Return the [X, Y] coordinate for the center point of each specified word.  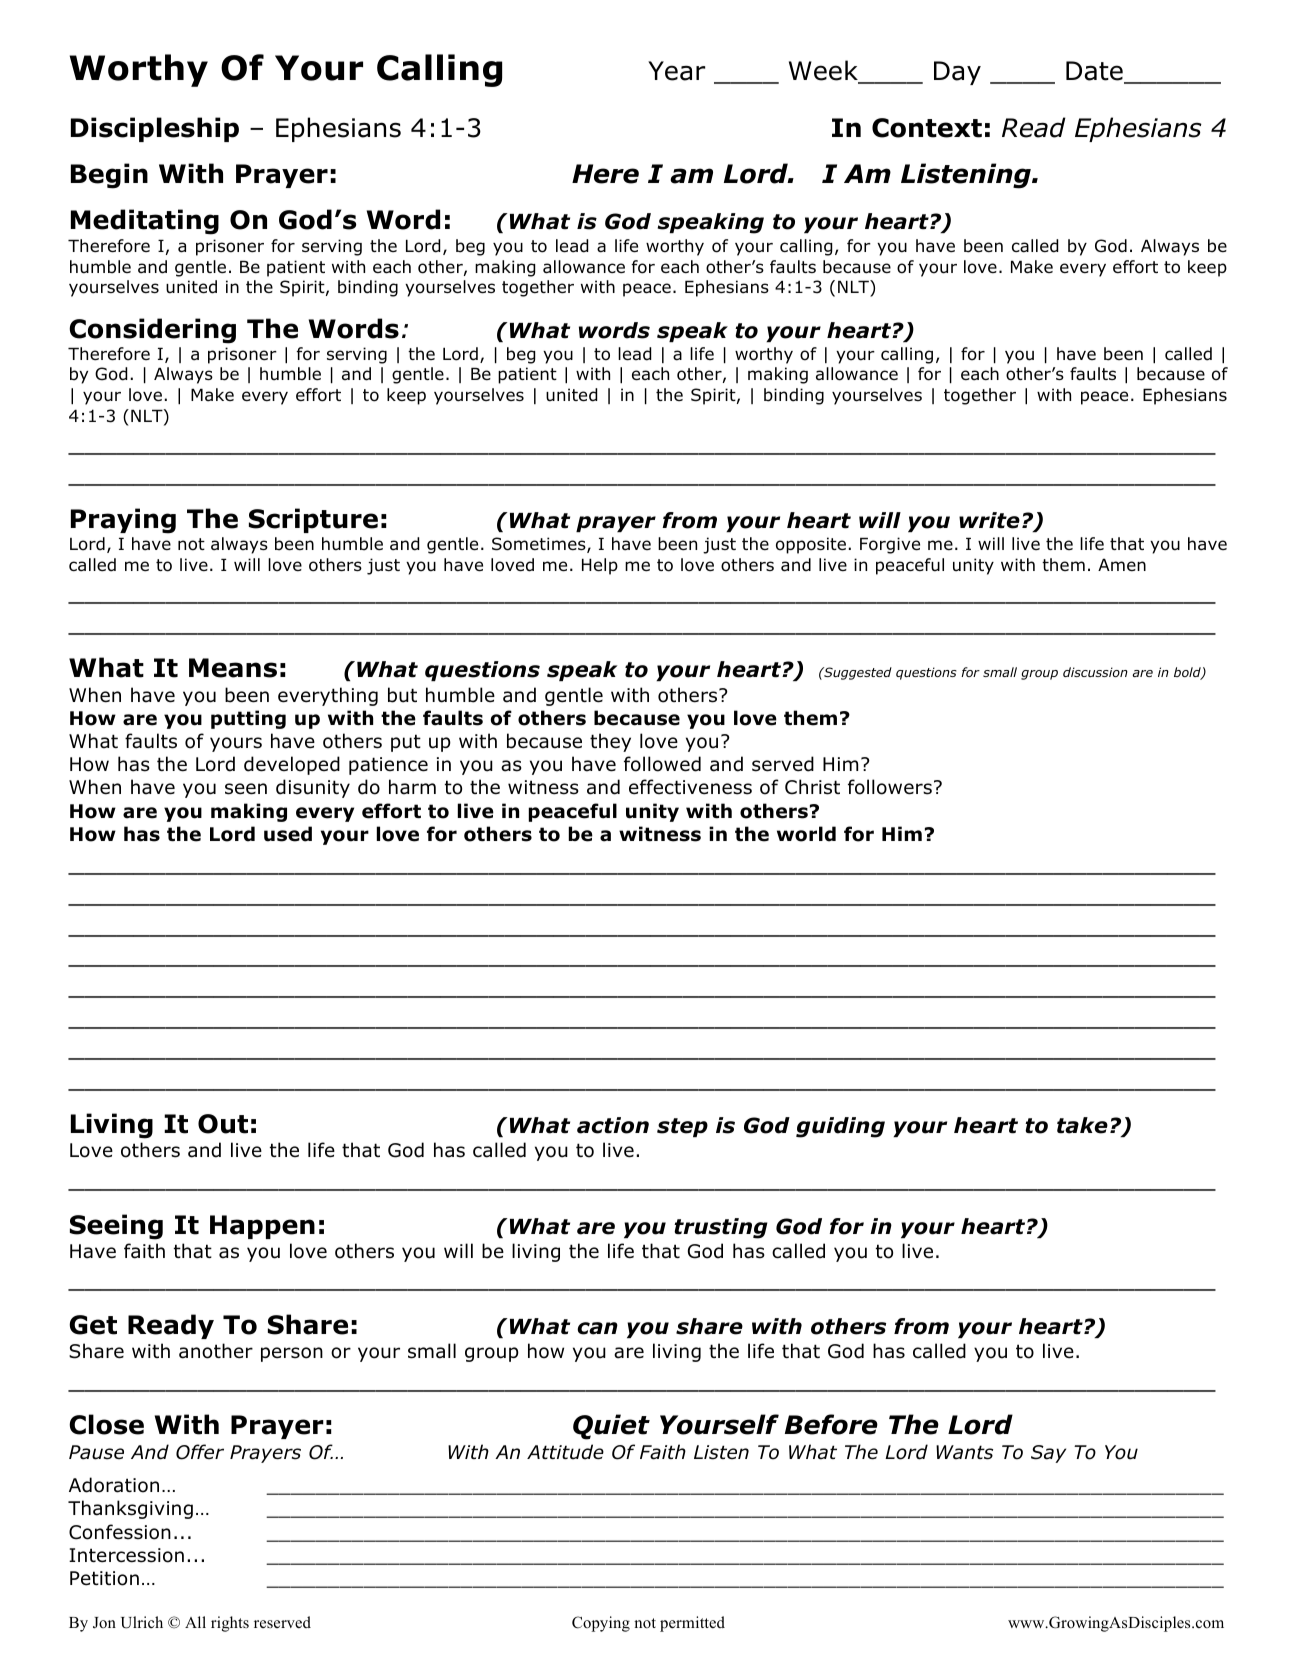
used [288, 834]
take [1082, 1125]
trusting [721, 1228]
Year [676, 71]
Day [957, 73]
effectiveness [690, 787]
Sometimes [540, 545]
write [989, 520]
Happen [262, 1227]
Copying [601, 1624]
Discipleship [155, 129]
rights [230, 1624]
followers [890, 787]
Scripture [313, 520]
